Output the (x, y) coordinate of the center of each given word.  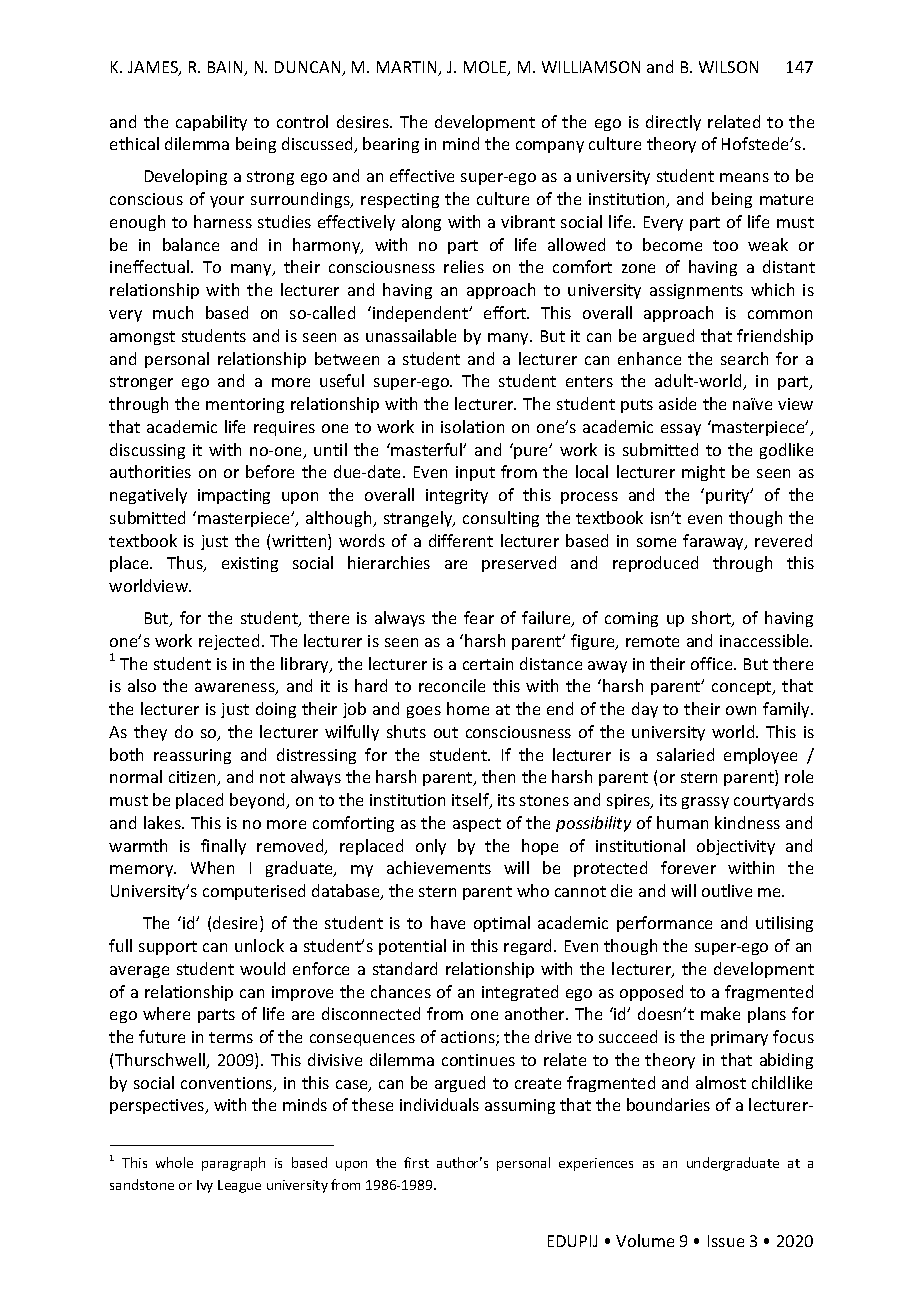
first (416, 1162)
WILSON (728, 67)
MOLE (486, 68)
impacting (234, 496)
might (703, 473)
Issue (726, 1241)
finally (223, 847)
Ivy (205, 1186)
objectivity (736, 847)
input (475, 473)
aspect (477, 825)
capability (211, 123)
